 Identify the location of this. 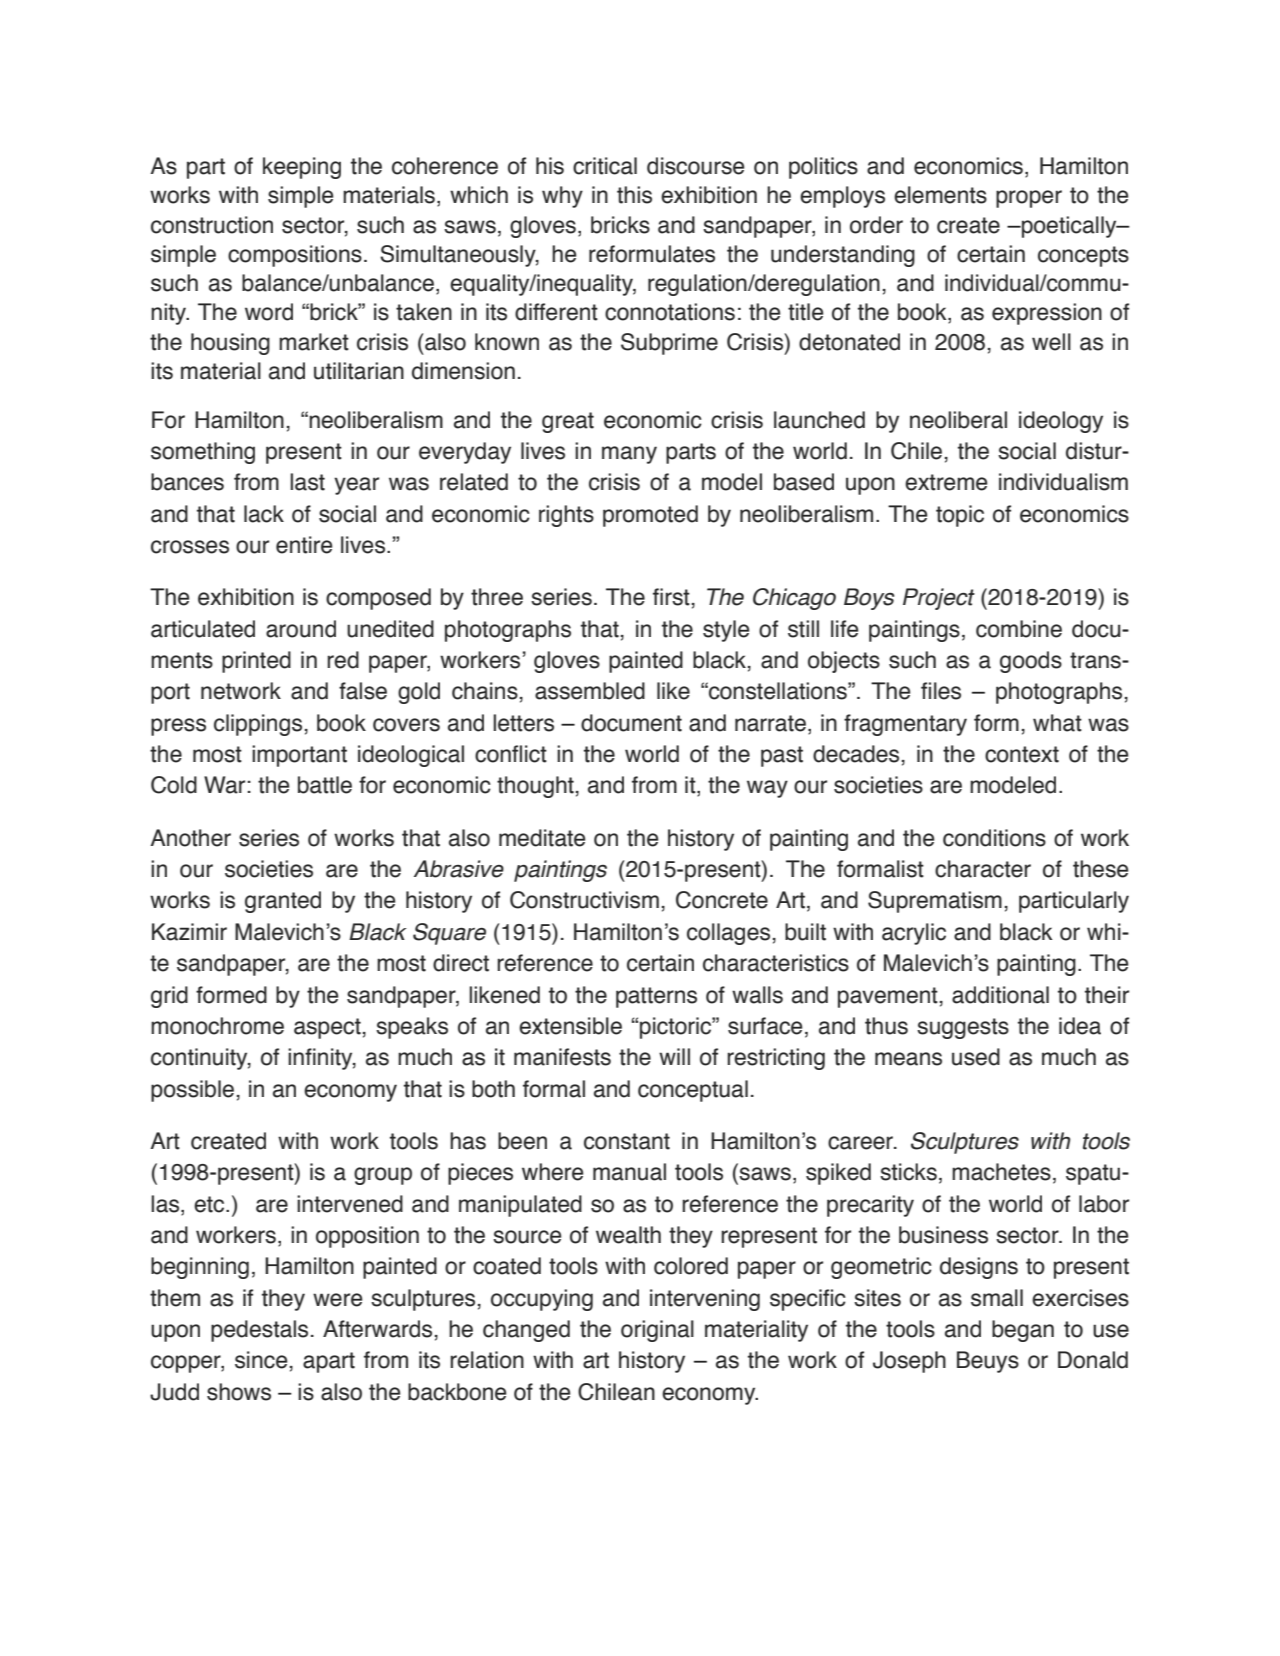
(634, 195).
